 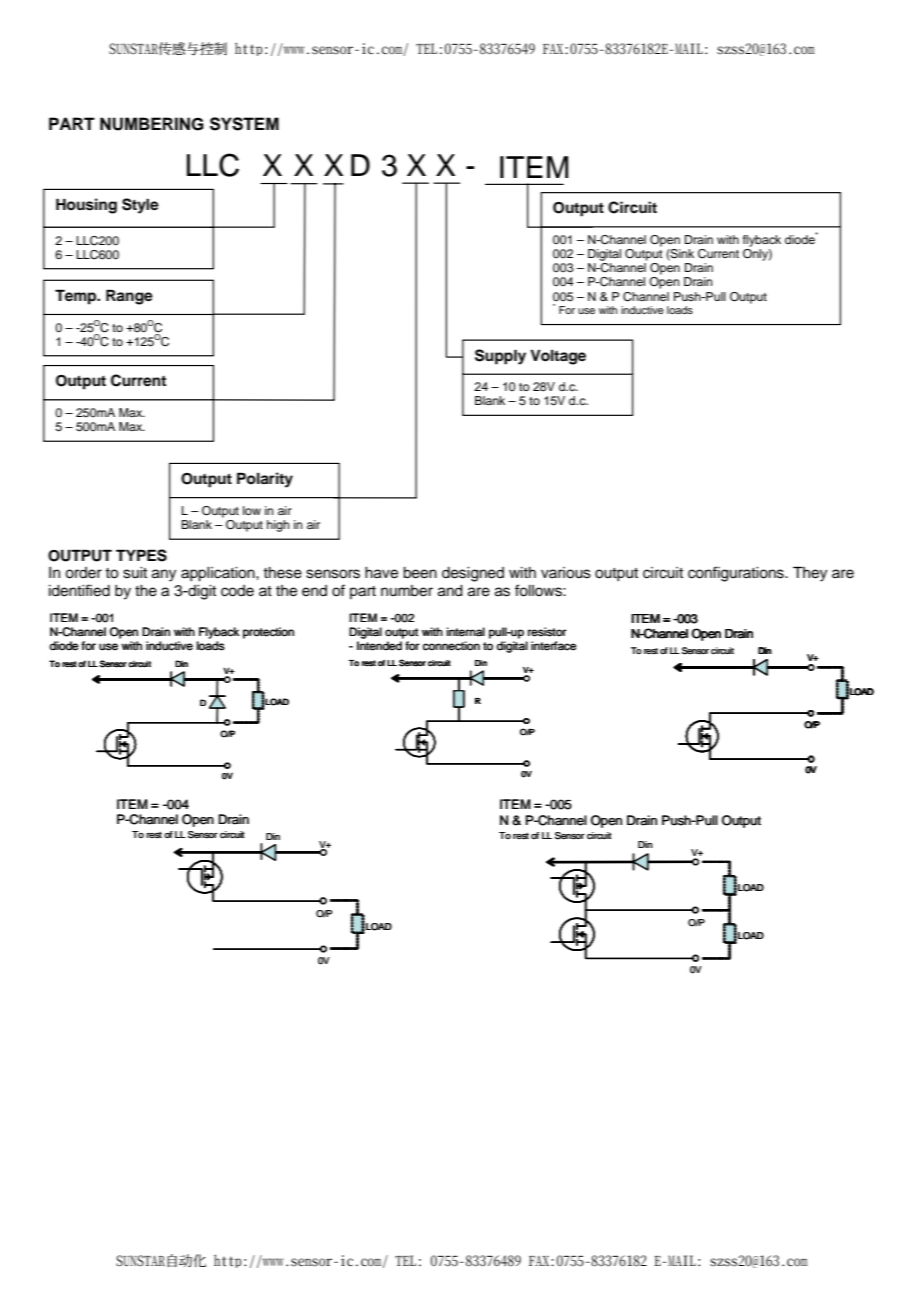 I want to click on Range, so click(x=129, y=297).
